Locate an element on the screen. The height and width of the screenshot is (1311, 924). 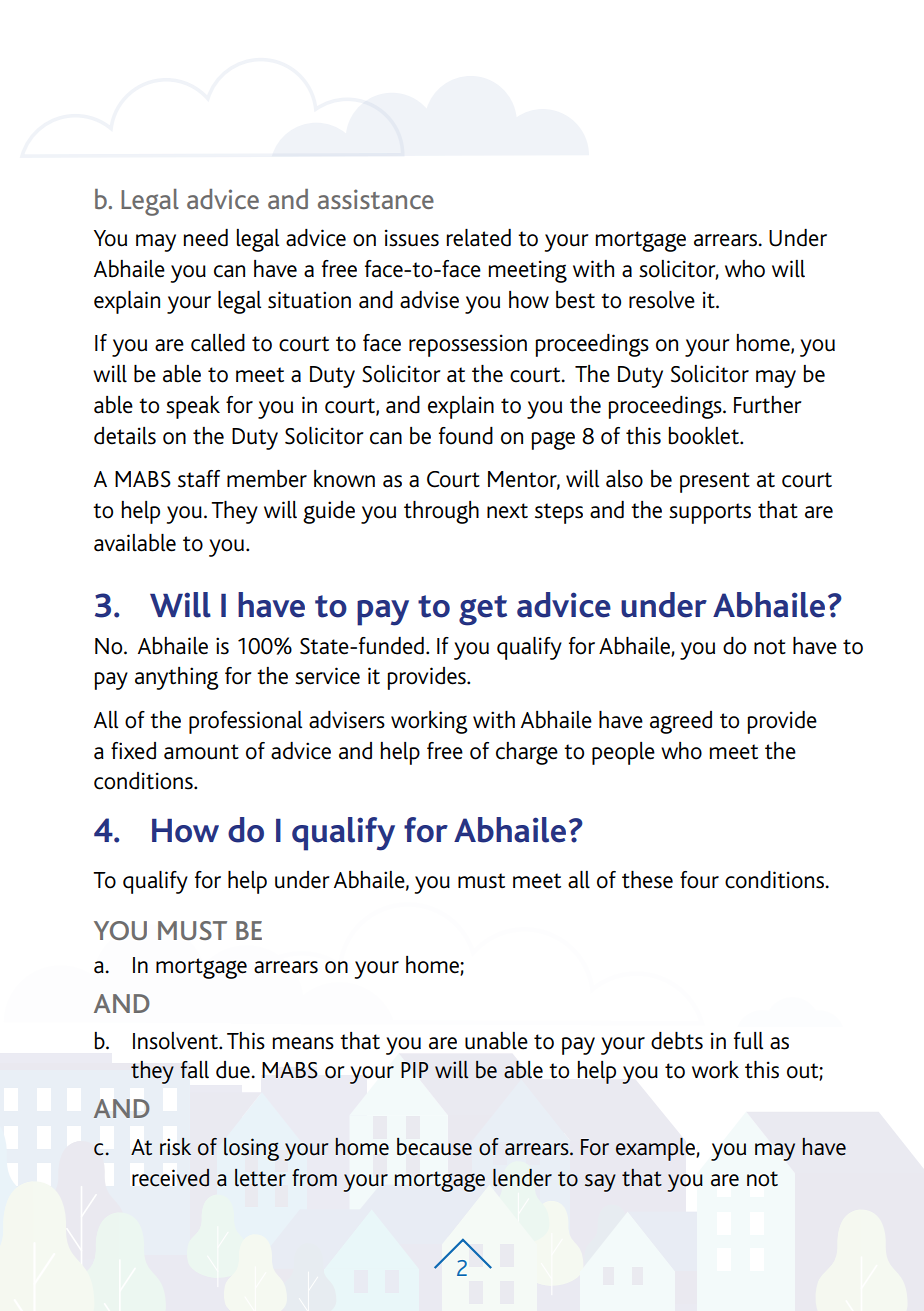
related is located at coordinates (479, 238).
